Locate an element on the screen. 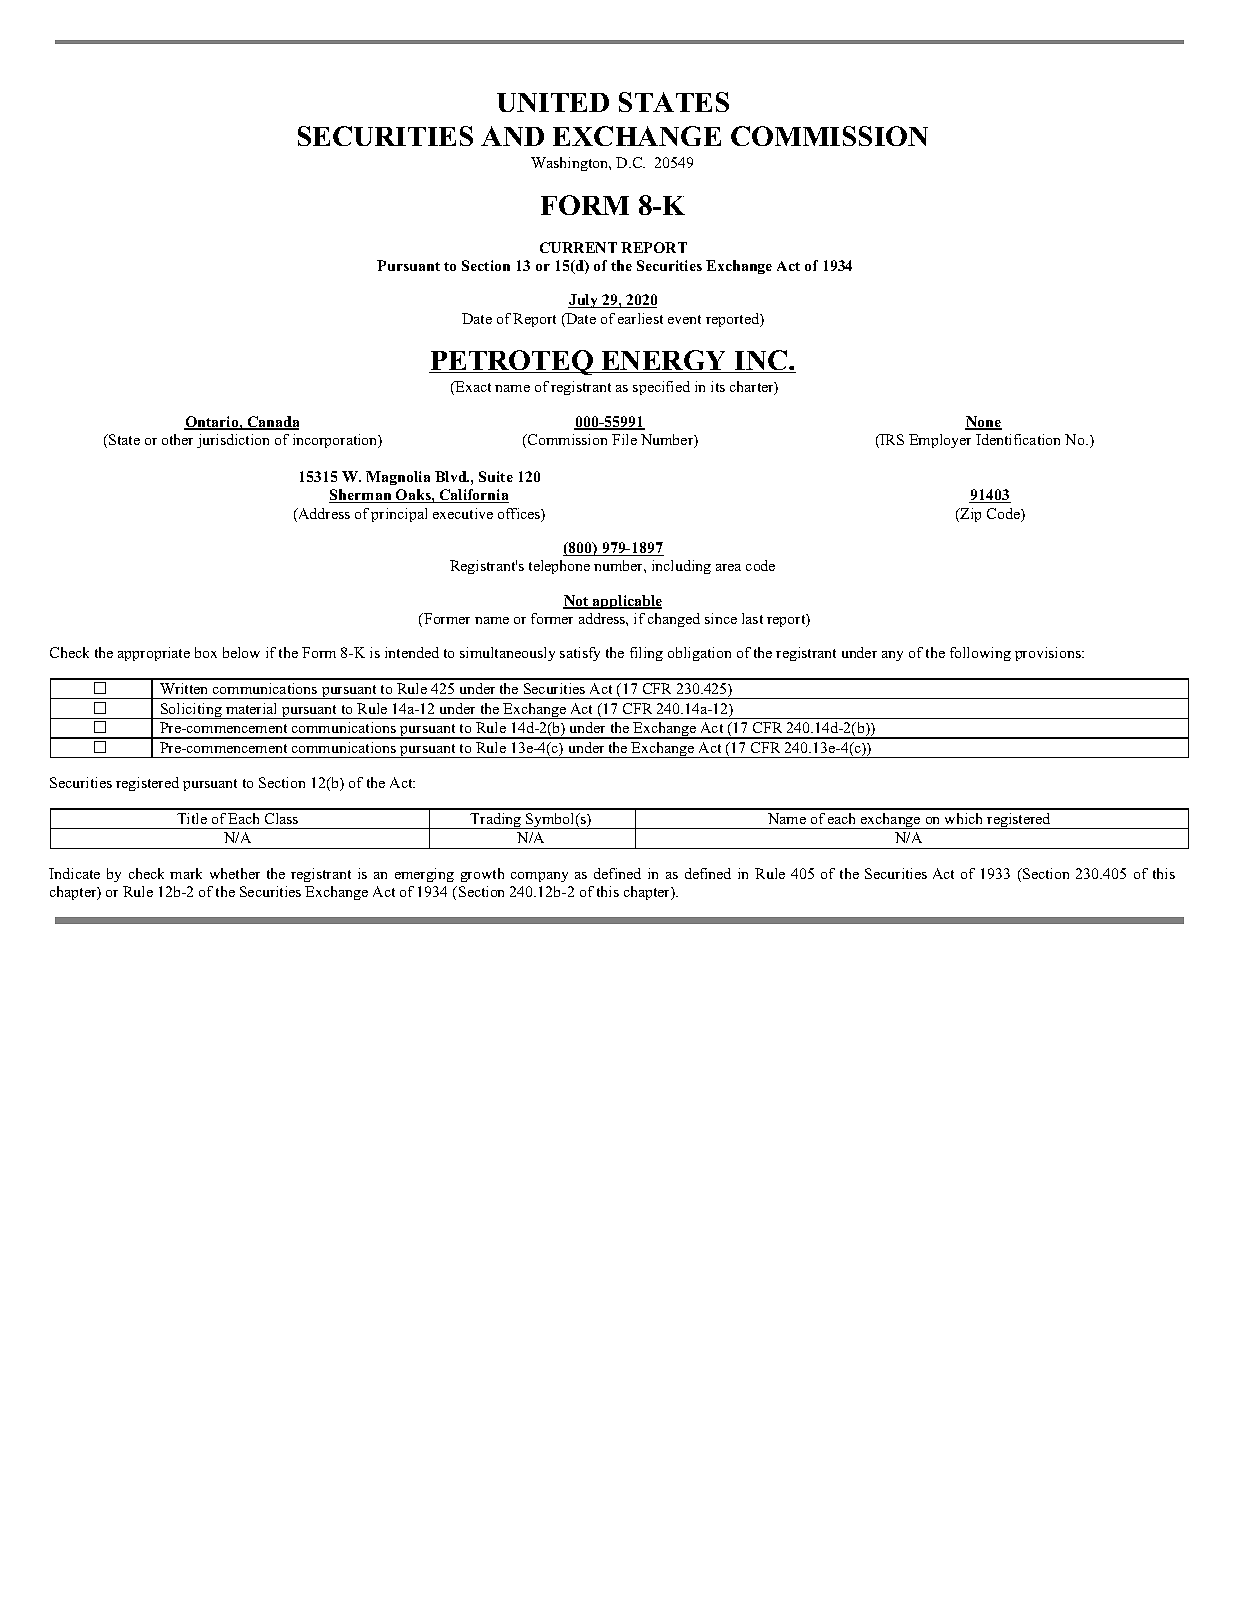  Zip is located at coordinates (969, 515).
